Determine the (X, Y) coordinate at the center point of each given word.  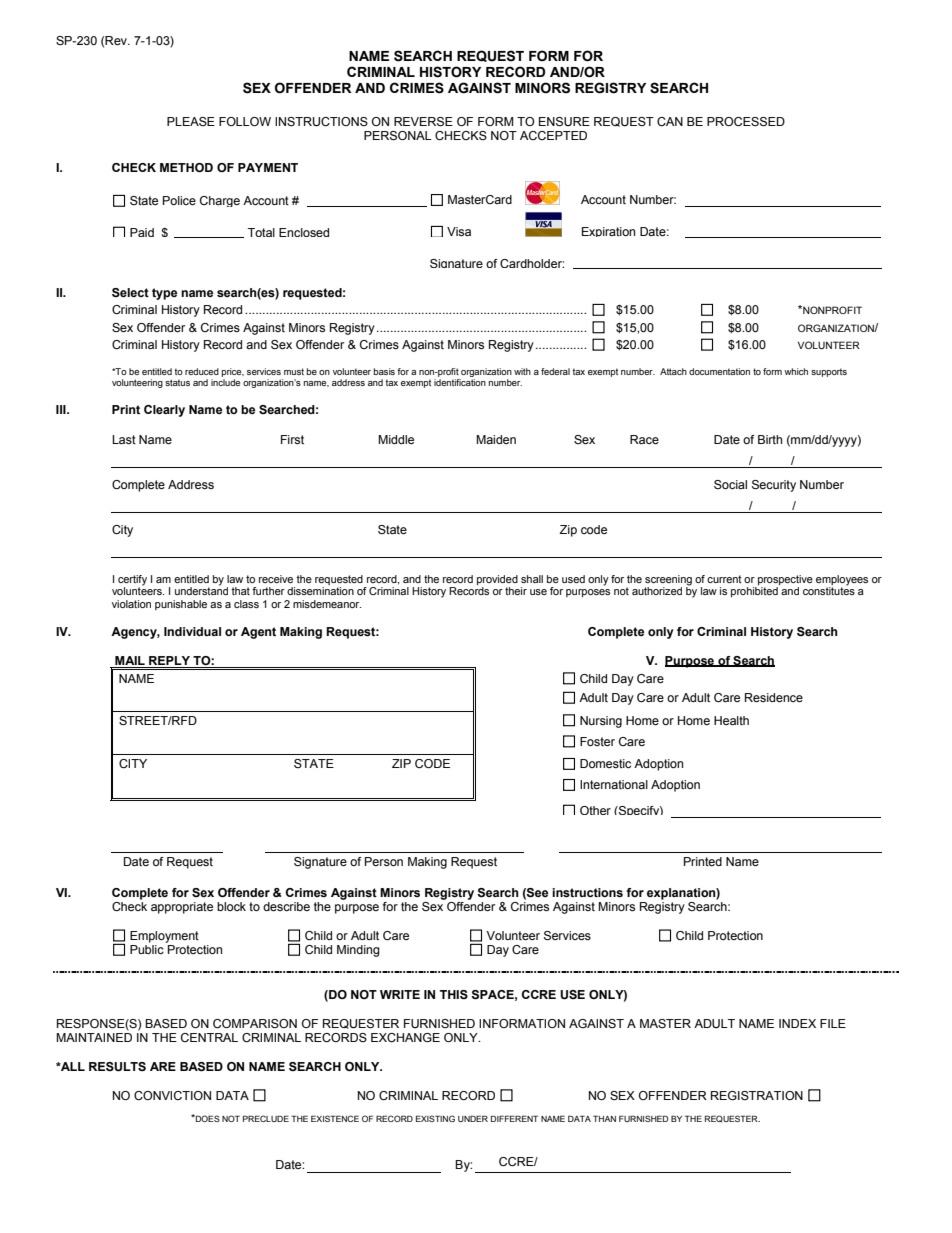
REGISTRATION (757, 1095)
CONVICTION (172, 1095)
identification (460, 381)
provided (497, 580)
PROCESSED (746, 122)
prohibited (754, 592)
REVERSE (423, 122)
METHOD (186, 167)
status (177, 382)
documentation (719, 371)
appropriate (182, 908)
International (614, 784)
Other (595, 810)
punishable (181, 605)
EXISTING (435, 1118)
